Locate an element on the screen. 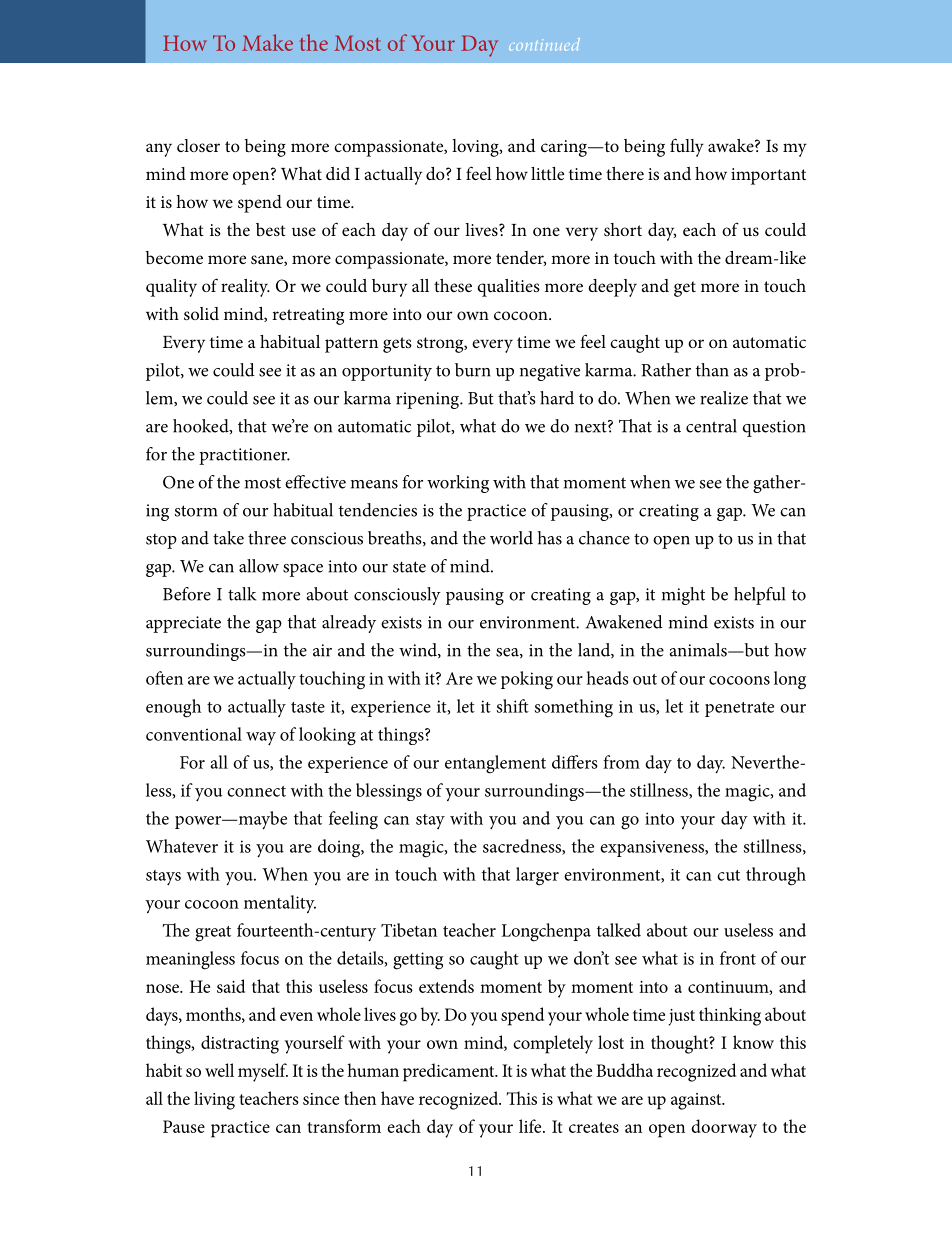 Image resolution: width=952 pixels, height=1233 pixels. state is located at coordinates (409, 567).
